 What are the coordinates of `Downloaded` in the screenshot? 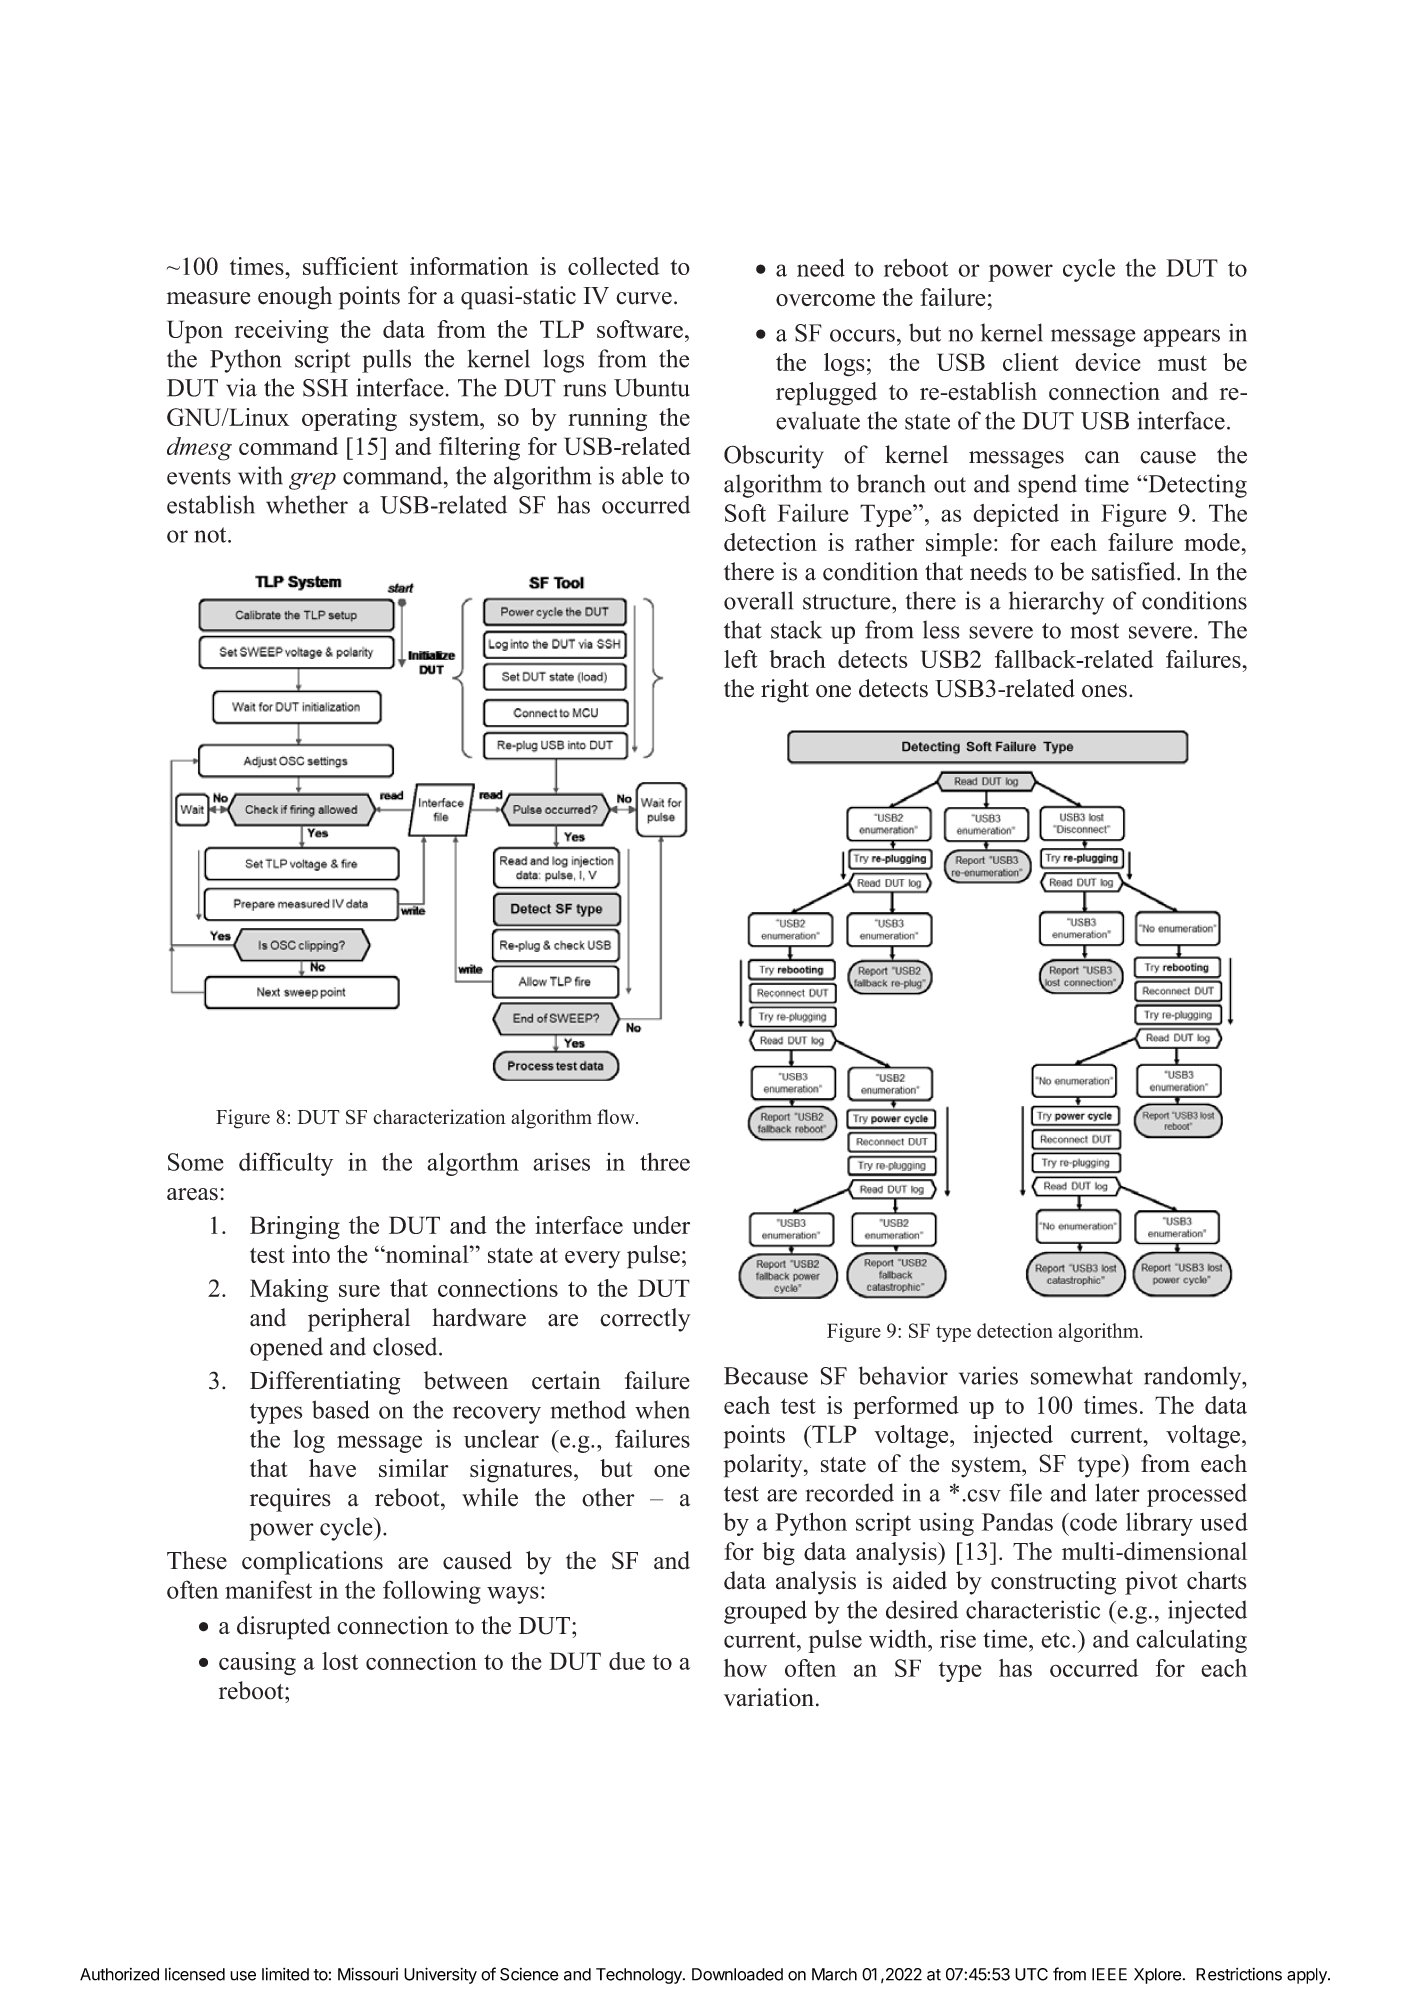 It's located at (737, 1974).
